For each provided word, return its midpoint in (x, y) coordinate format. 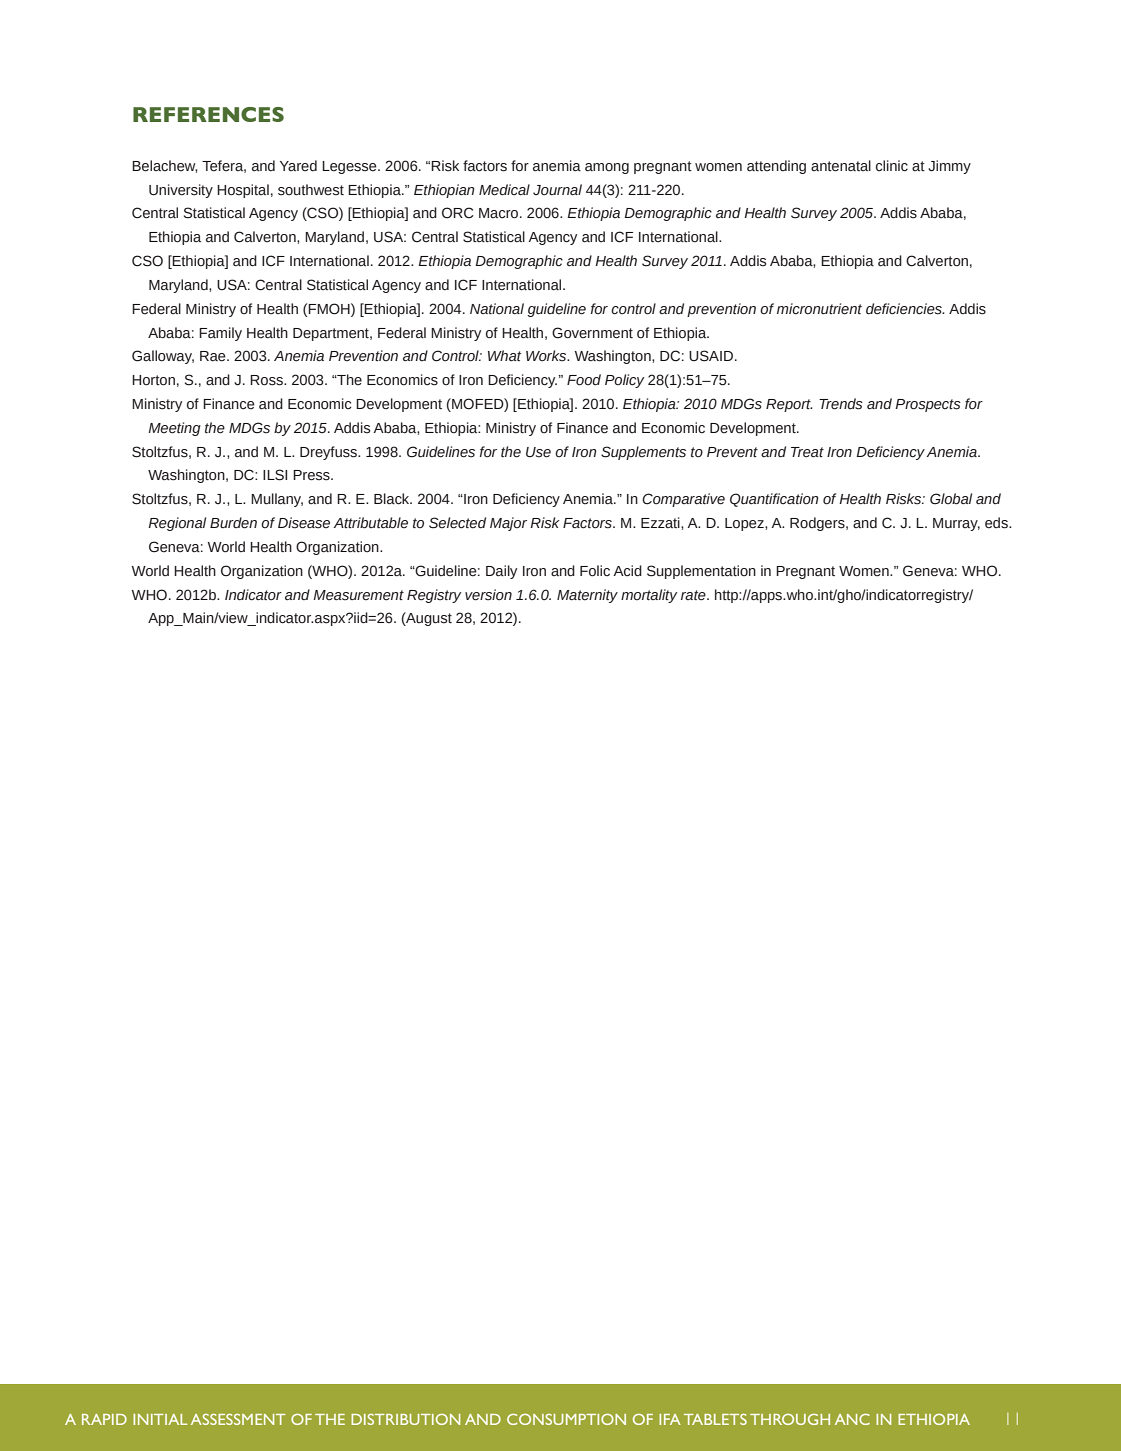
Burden (233, 523)
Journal (557, 190)
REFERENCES (208, 114)
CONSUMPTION (566, 1419)
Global (951, 499)
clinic (892, 166)
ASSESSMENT (238, 1419)
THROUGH (790, 1419)
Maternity (587, 596)
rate (694, 595)
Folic (595, 571)
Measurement (358, 595)
